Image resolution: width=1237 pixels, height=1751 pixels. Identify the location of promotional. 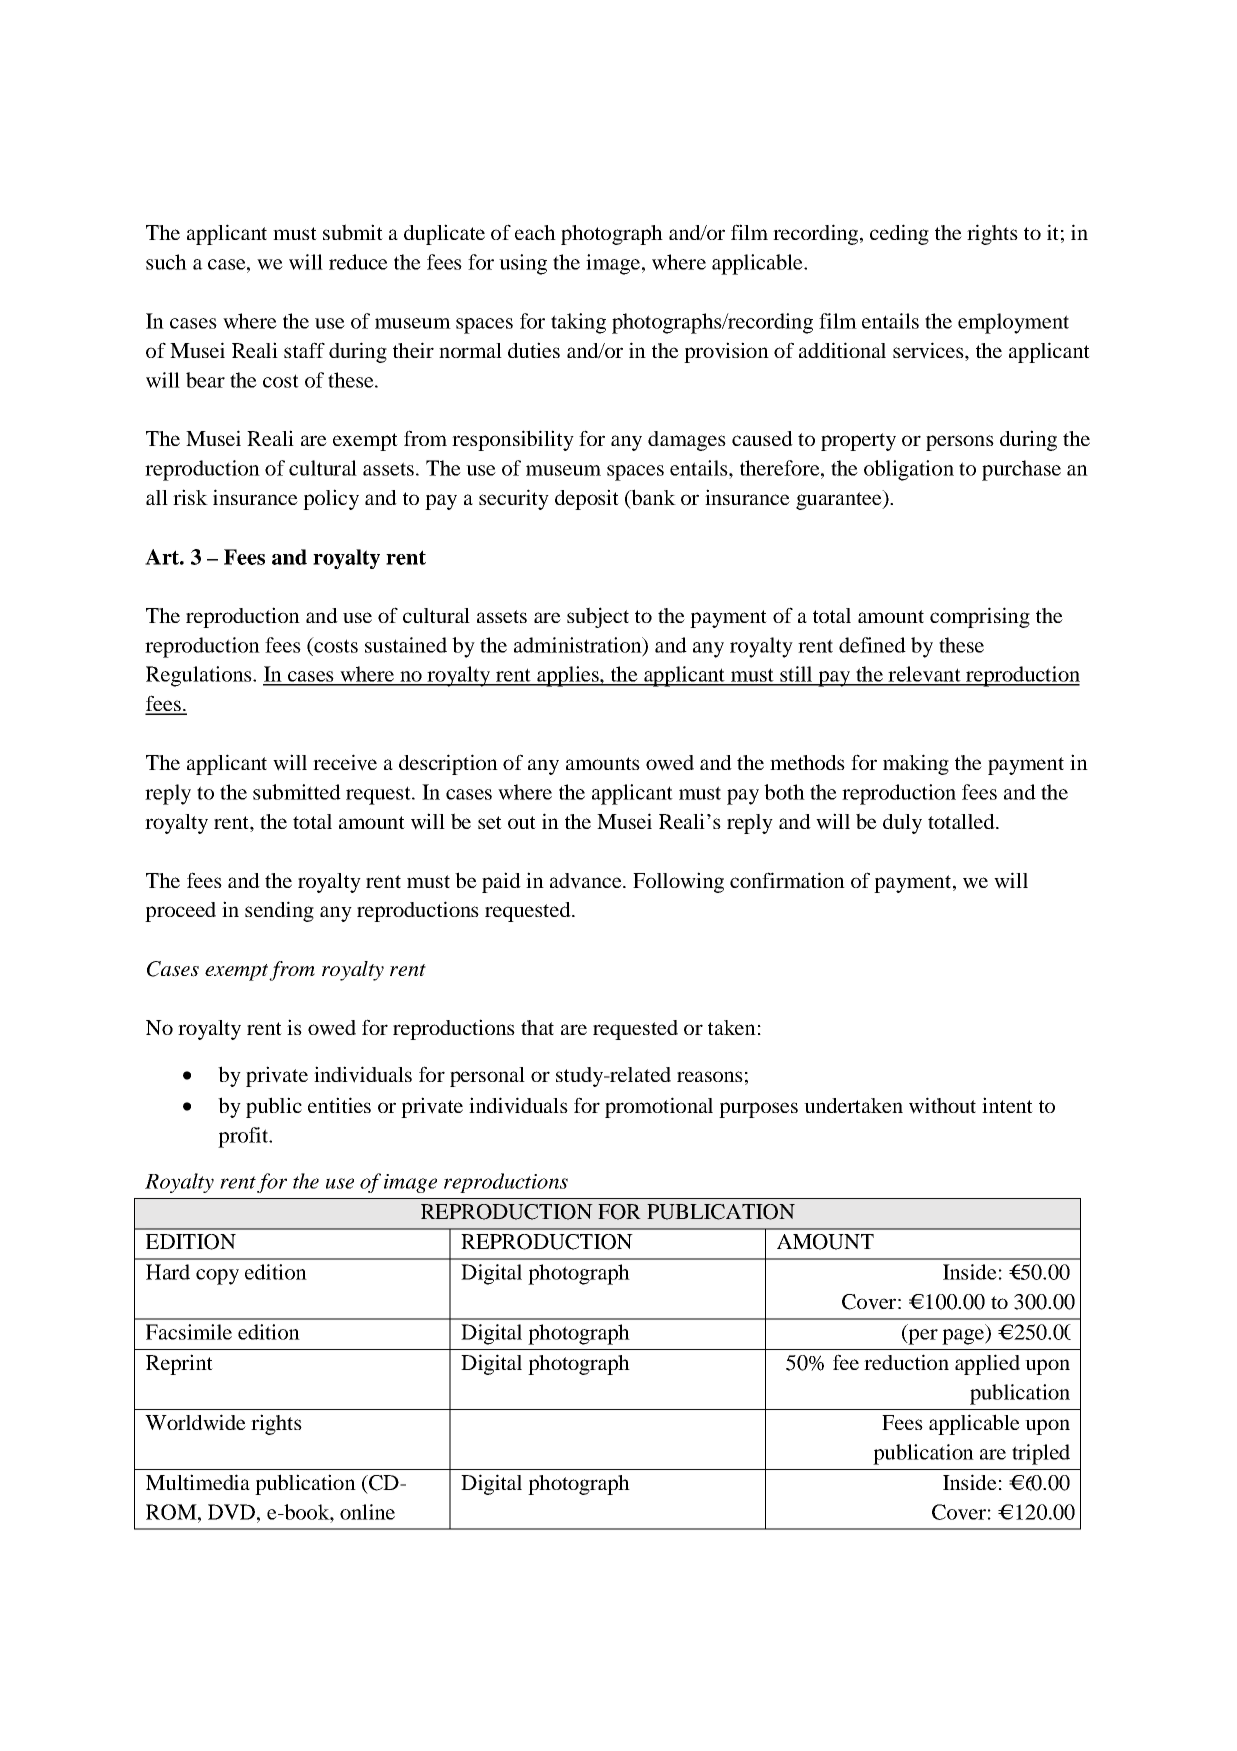
(659, 1107).
